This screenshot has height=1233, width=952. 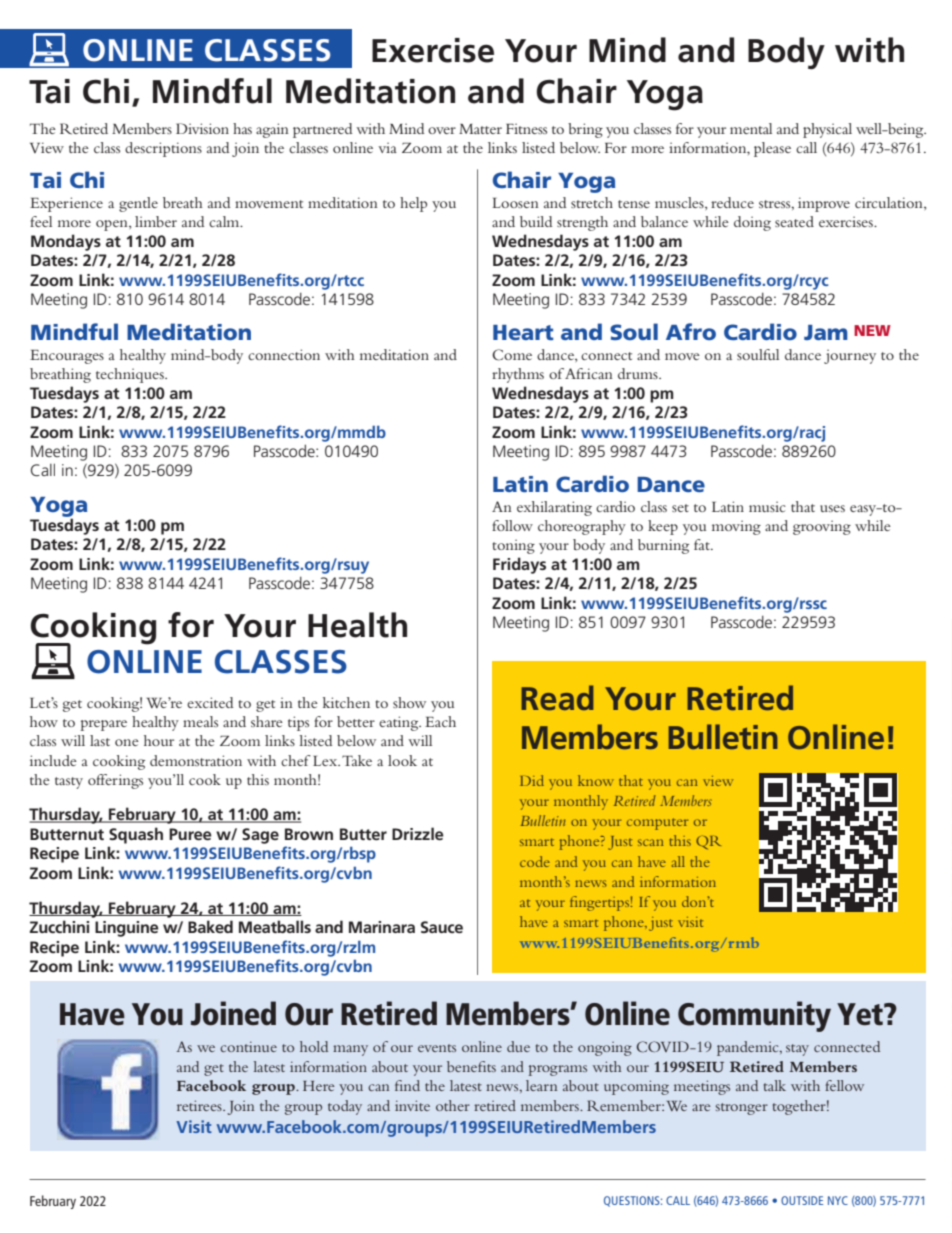 What do you see at coordinates (210, 702) in the screenshot?
I see `excited` at bounding box center [210, 702].
